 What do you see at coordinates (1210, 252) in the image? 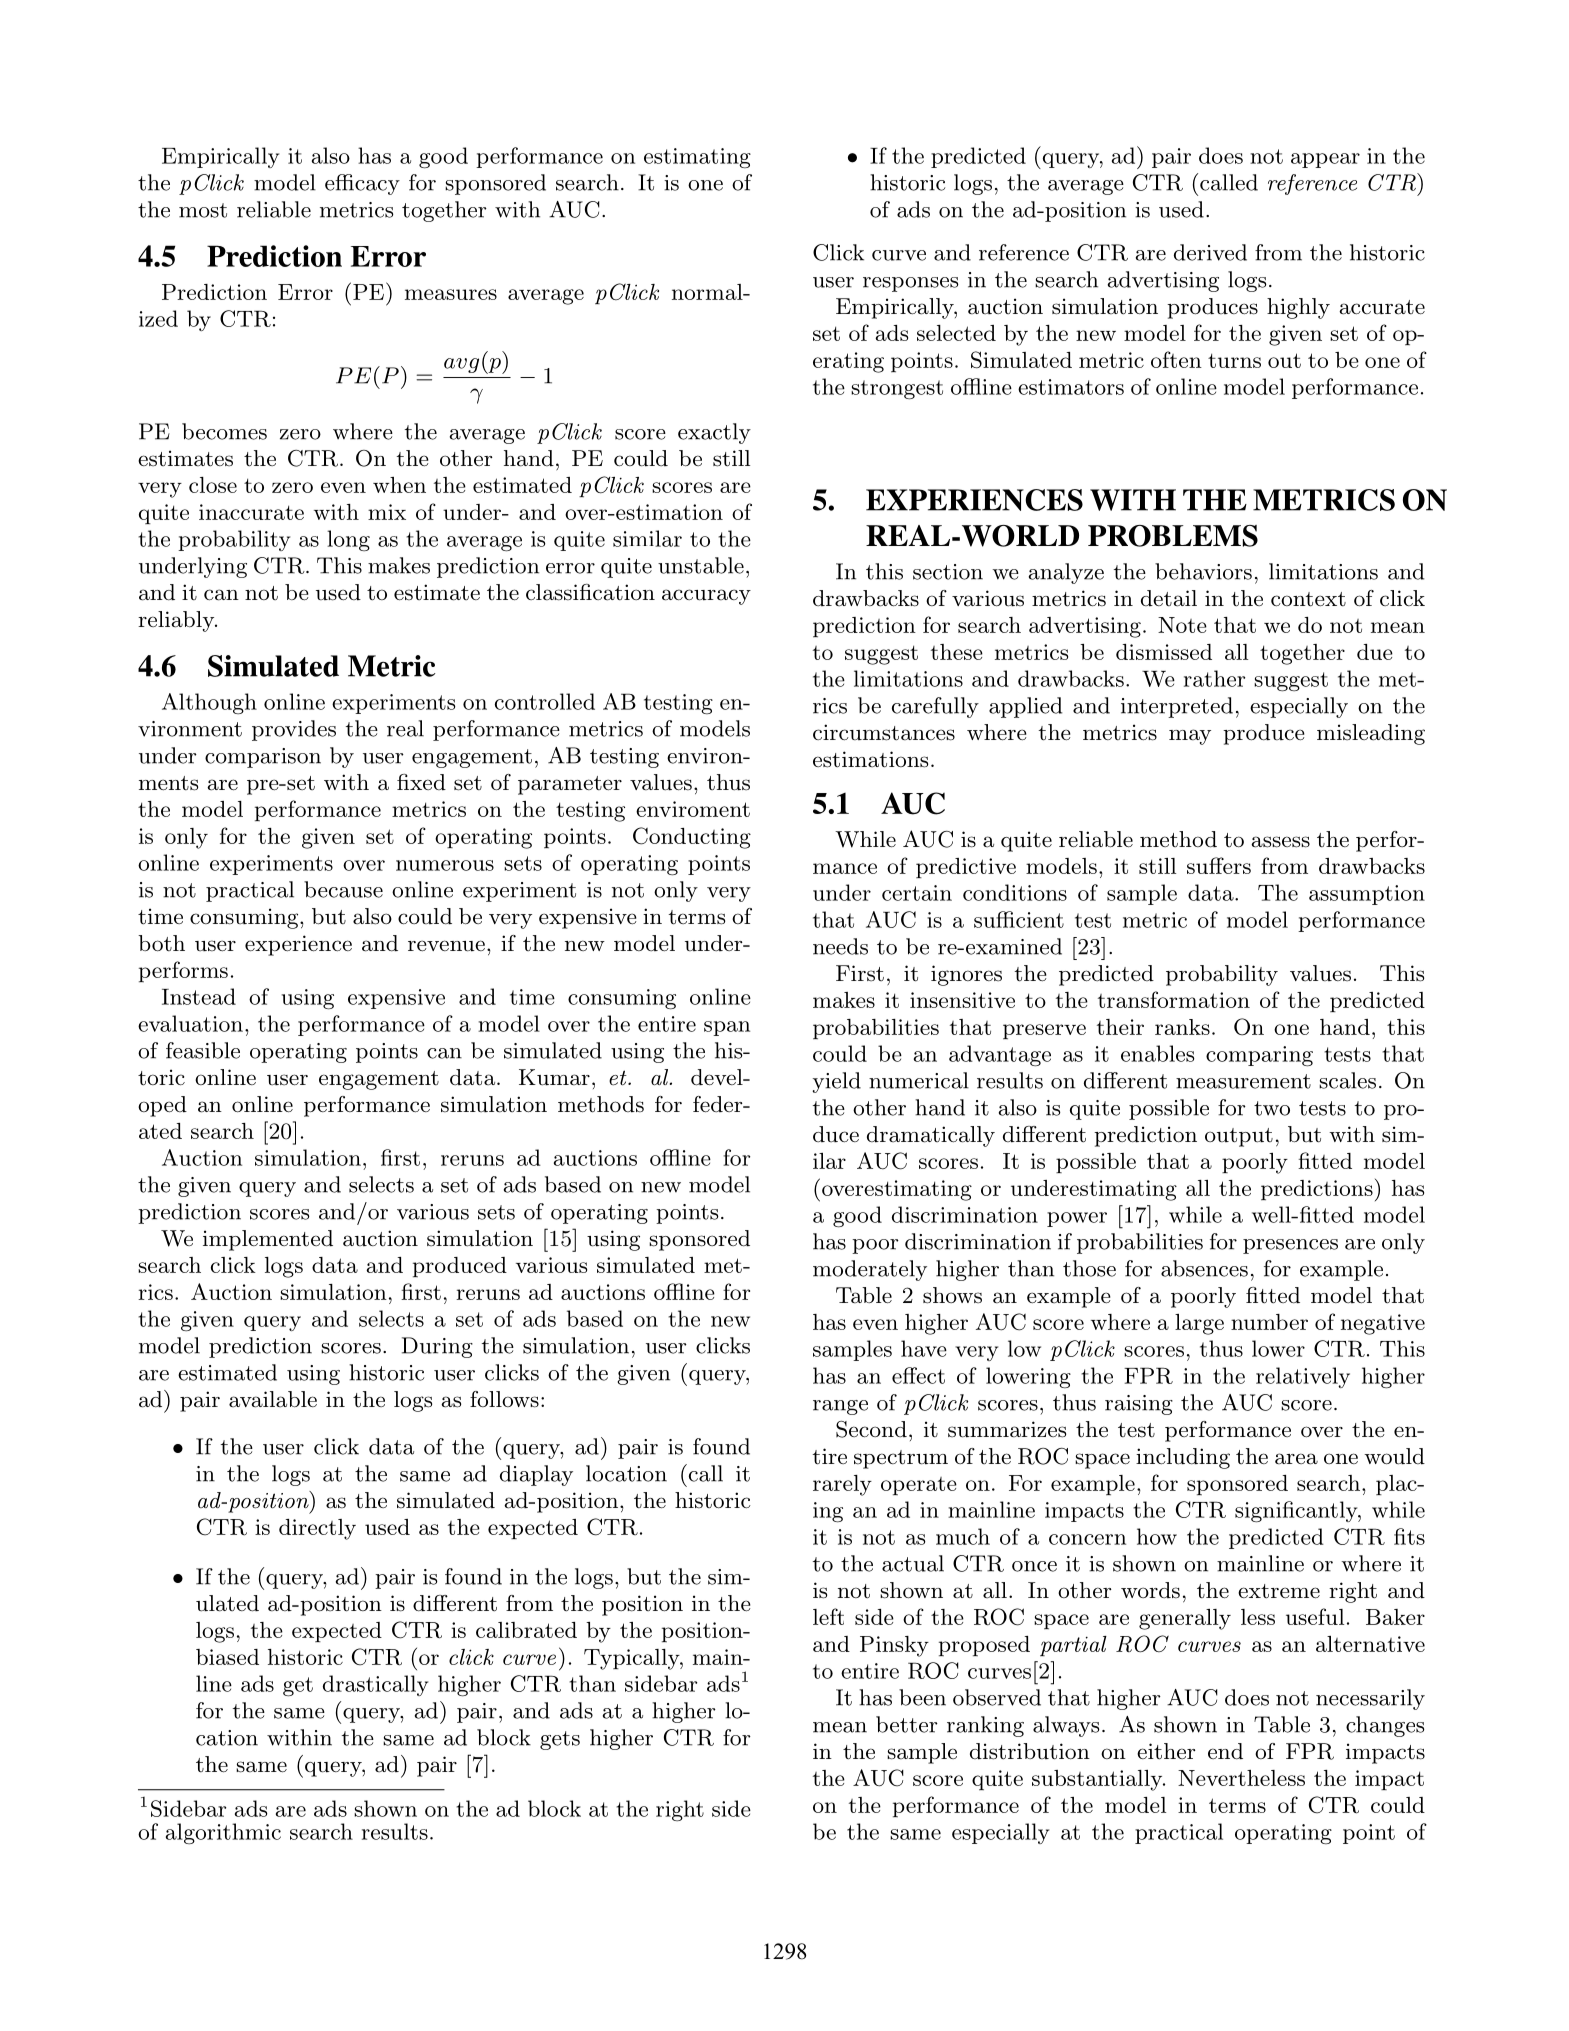
I see `derived` at bounding box center [1210, 252].
